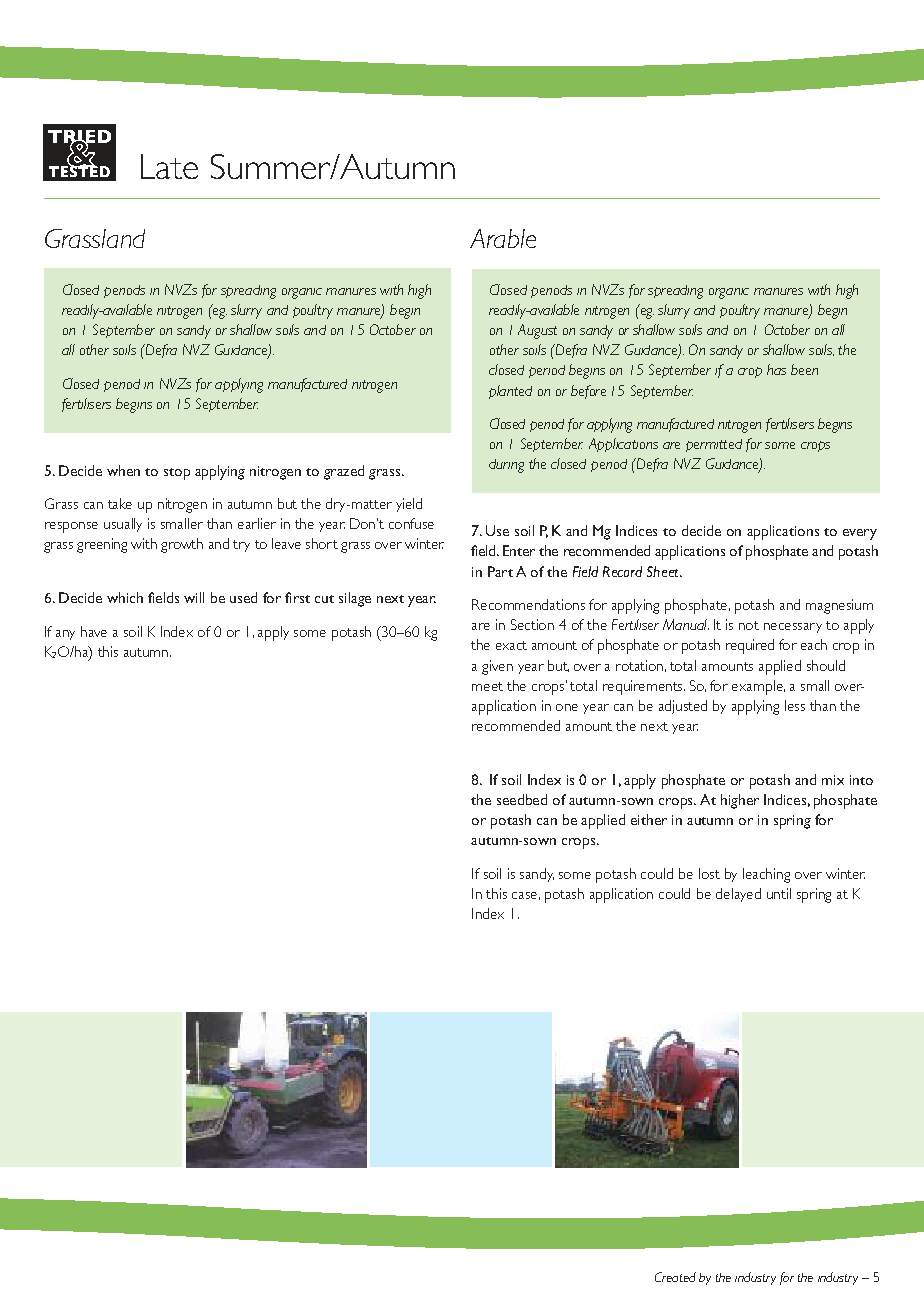 The width and height of the document is (924, 1308). I want to click on Arable, so click(503, 238).
